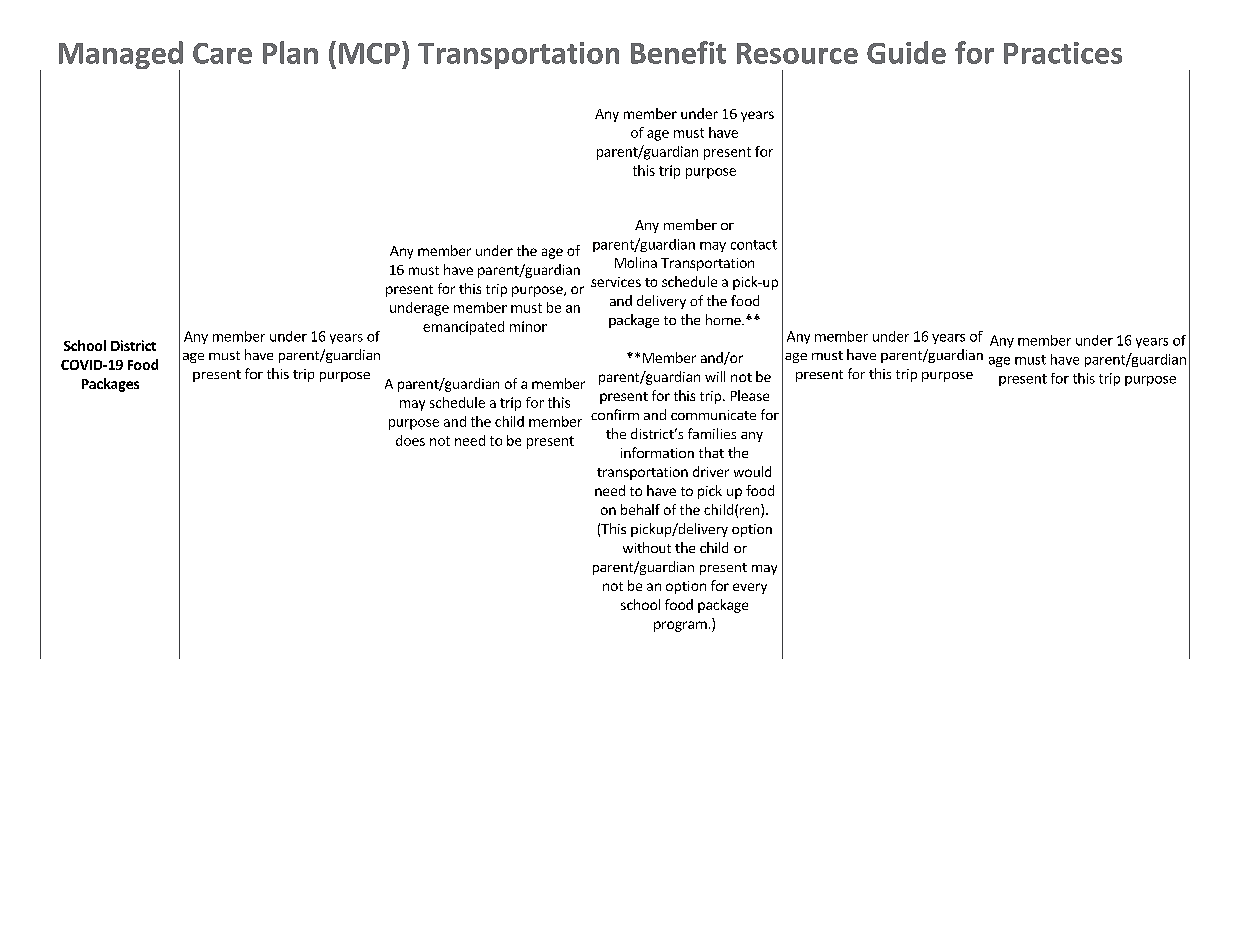 The width and height of the document is (1233, 952). Describe the element at coordinates (750, 588) in the document. I see `every` at that location.
